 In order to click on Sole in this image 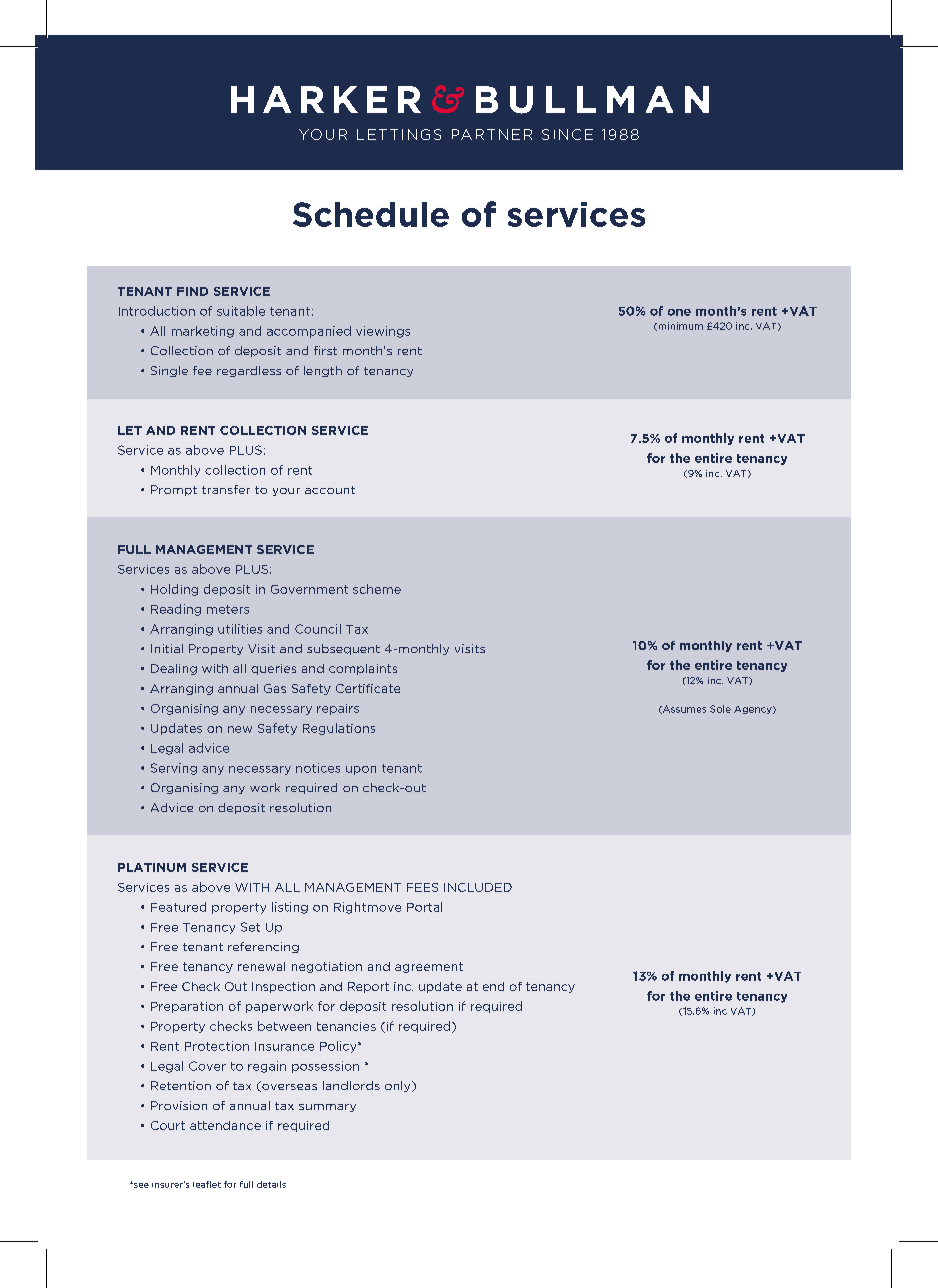, I will do `click(720, 709)`.
